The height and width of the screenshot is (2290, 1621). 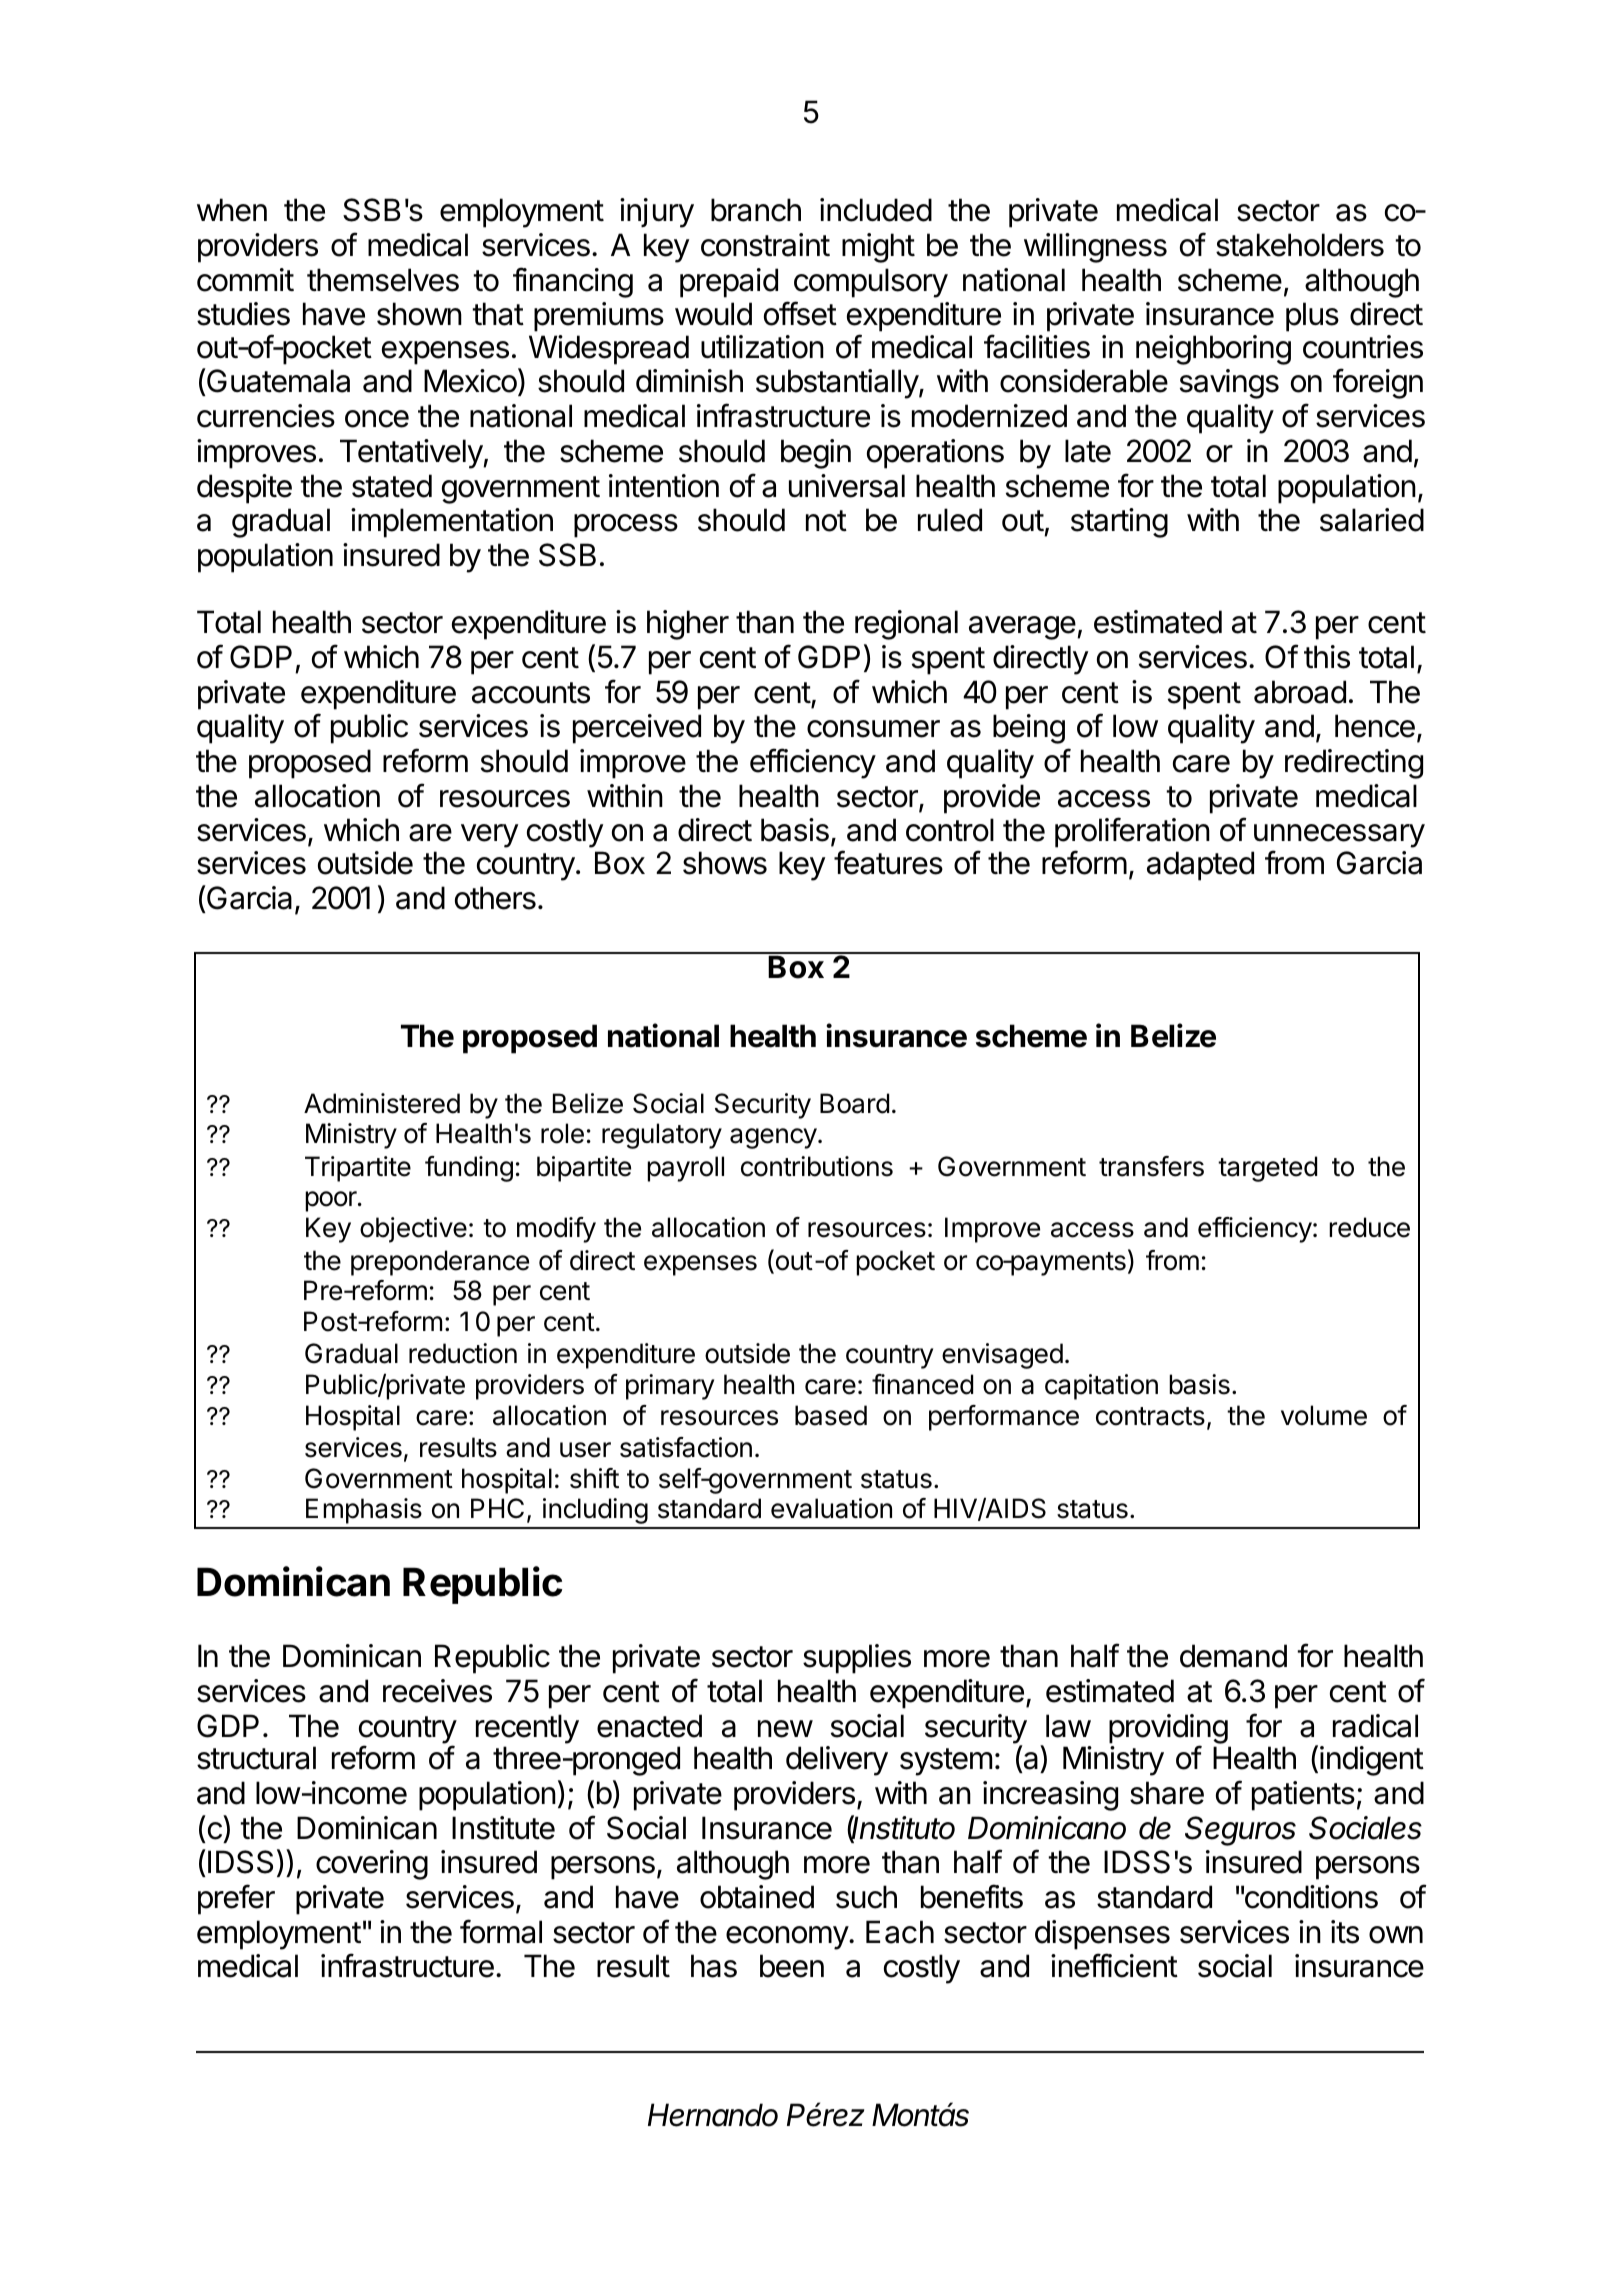 What do you see at coordinates (501, 1931) in the screenshot?
I see `formal` at bounding box center [501, 1931].
